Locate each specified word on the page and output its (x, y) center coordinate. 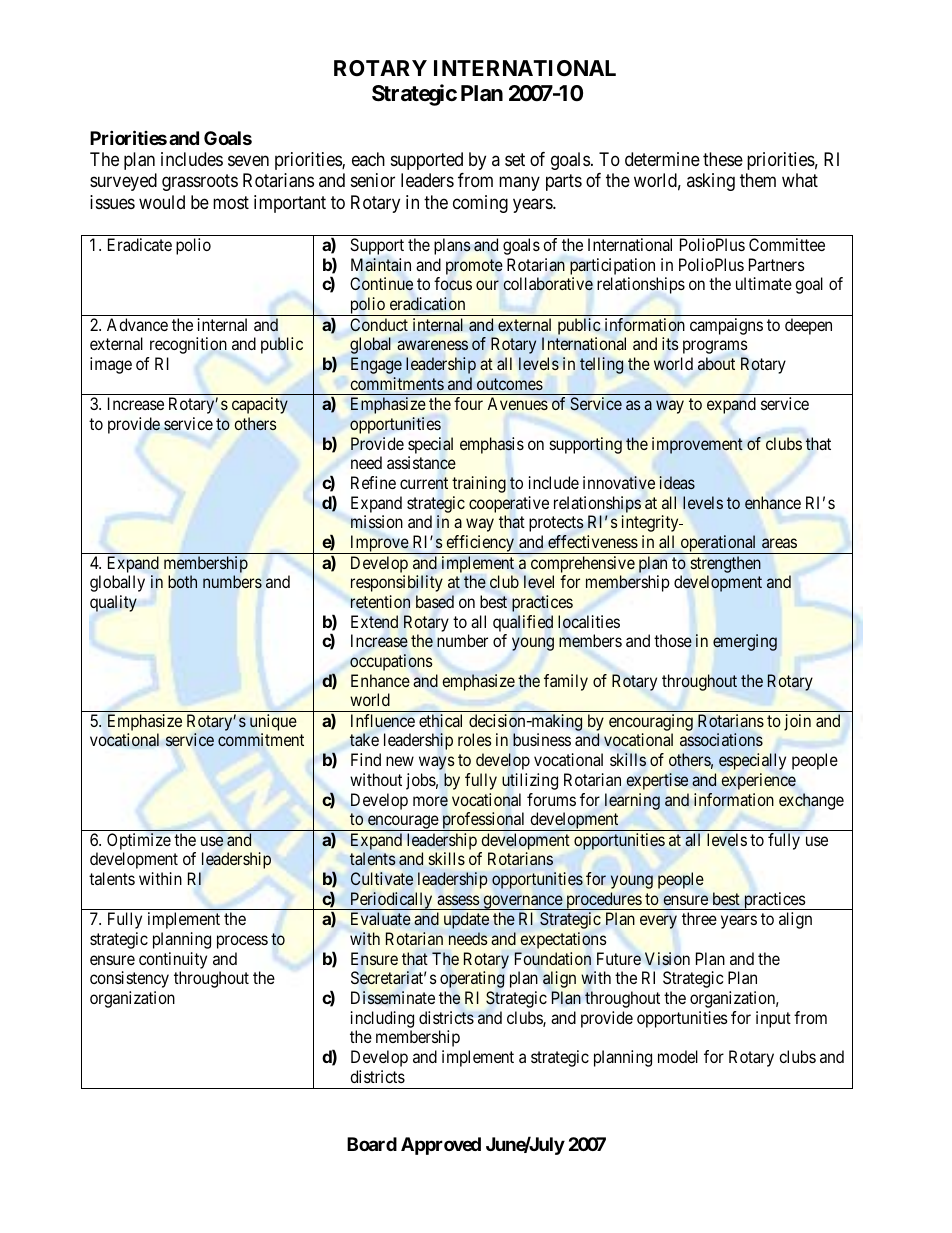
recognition (188, 345)
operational (718, 544)
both (182, 581)
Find (366, 759)
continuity (173, 960)
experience (758, 781)
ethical (440, 720)
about (716, 364)
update (466, 920)
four (468, 403)
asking (711, 182)
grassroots (200, 183)
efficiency (480, 544)
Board (372, 1144)
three (699, 918)
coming (480, 204)
